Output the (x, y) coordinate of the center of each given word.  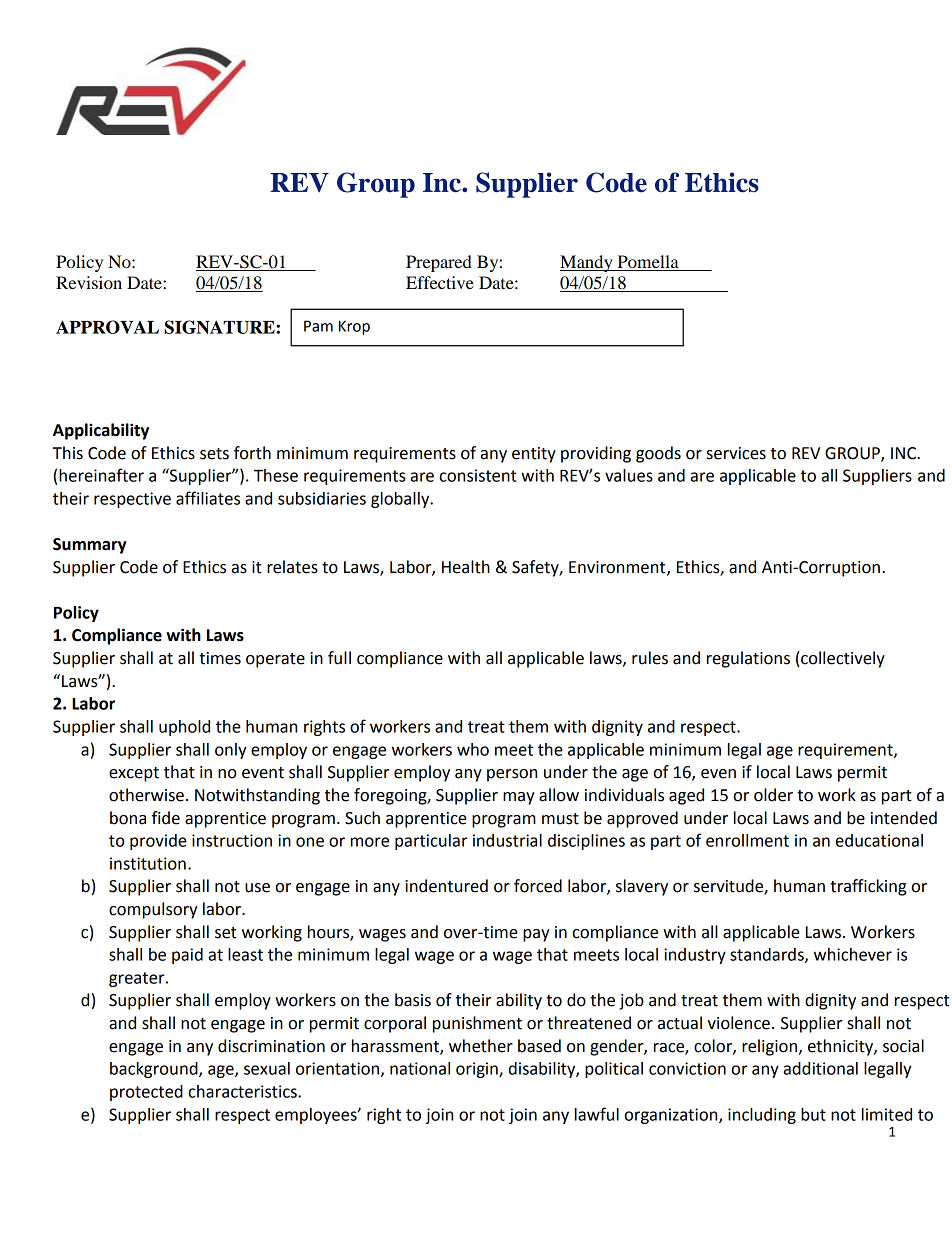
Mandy (587, 263)
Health (466, 567)
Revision (89, 282)
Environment (618, 568)
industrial (507, 840)
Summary (89, 546)
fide (166, 818)
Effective (440, 282)
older (773, 795)
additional (821, 1068)
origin (478, 1070)
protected (146, 1093)
